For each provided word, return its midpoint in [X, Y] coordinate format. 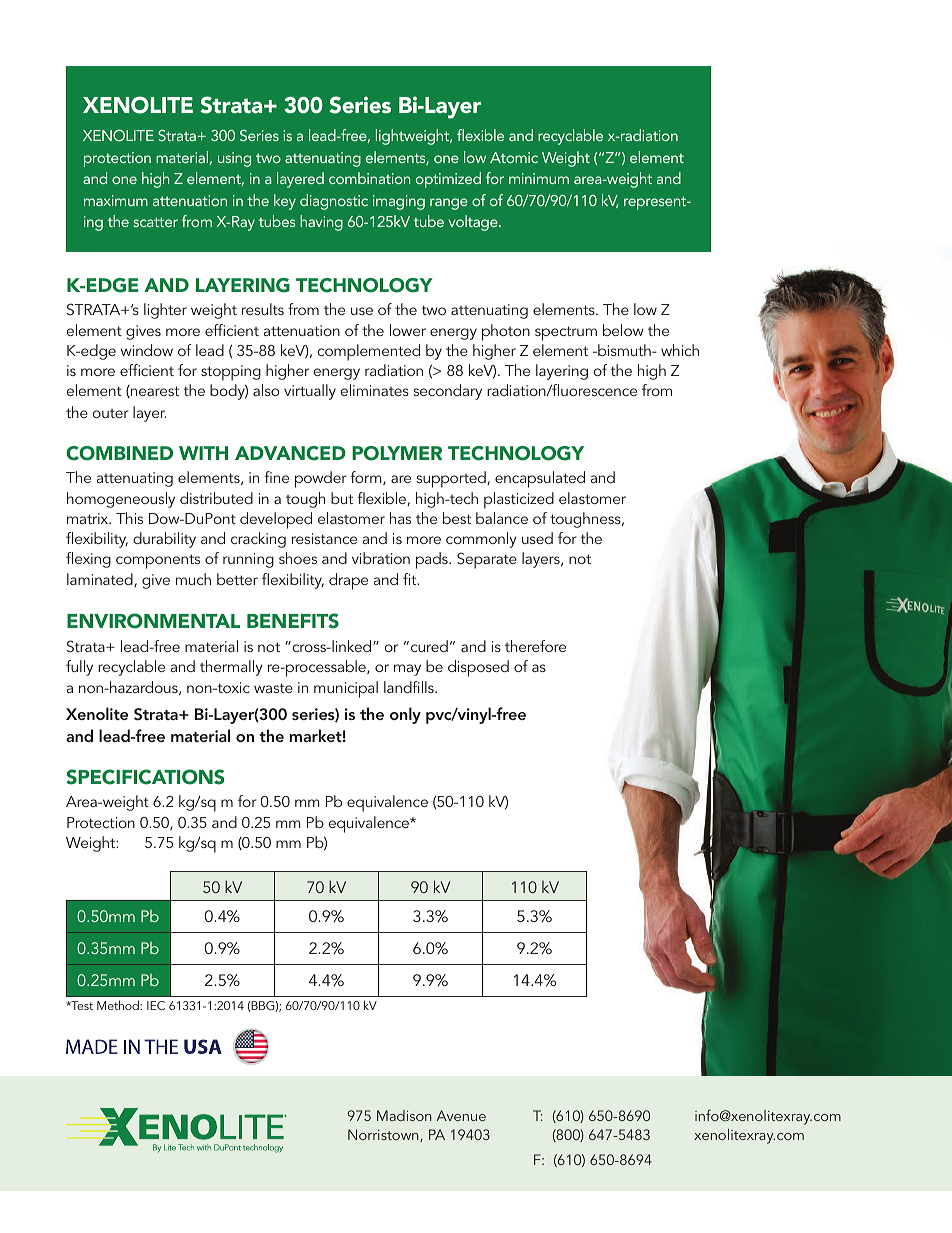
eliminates [374, 390]
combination [369, 178]
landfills [410, 687]
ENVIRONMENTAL [153, 621]
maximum [116, 200]
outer [110, 413]
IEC [156, 1005]
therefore [535, 646]
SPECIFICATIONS [145, 777]
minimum [539, 178]
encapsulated [540, 479]
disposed [478, 668]
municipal [346, 689]
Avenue [461, 1115]
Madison [404, 1115]
